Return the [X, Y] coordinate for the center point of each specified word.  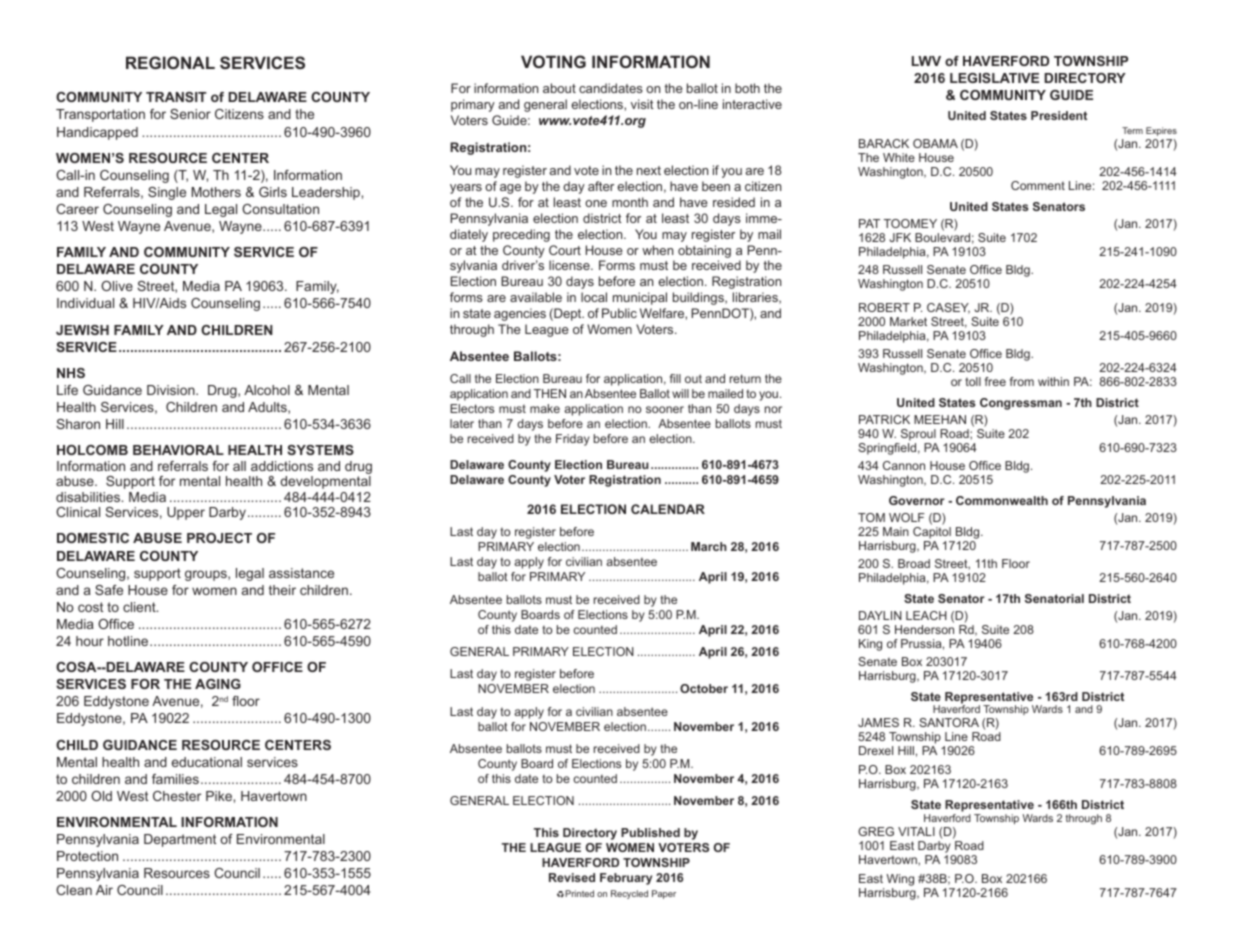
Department [180, 840]
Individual [85, 303]
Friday [573, 440]
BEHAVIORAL [178, 450]
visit [642, 104]
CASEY [948, 308]
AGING [218, 684]
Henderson [924, 629]
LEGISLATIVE [994, 78]
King [870, 645]
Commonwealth [1002, 500]
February [626, 879]
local [594, 297]
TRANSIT [176, 97]
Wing [900, 880]
